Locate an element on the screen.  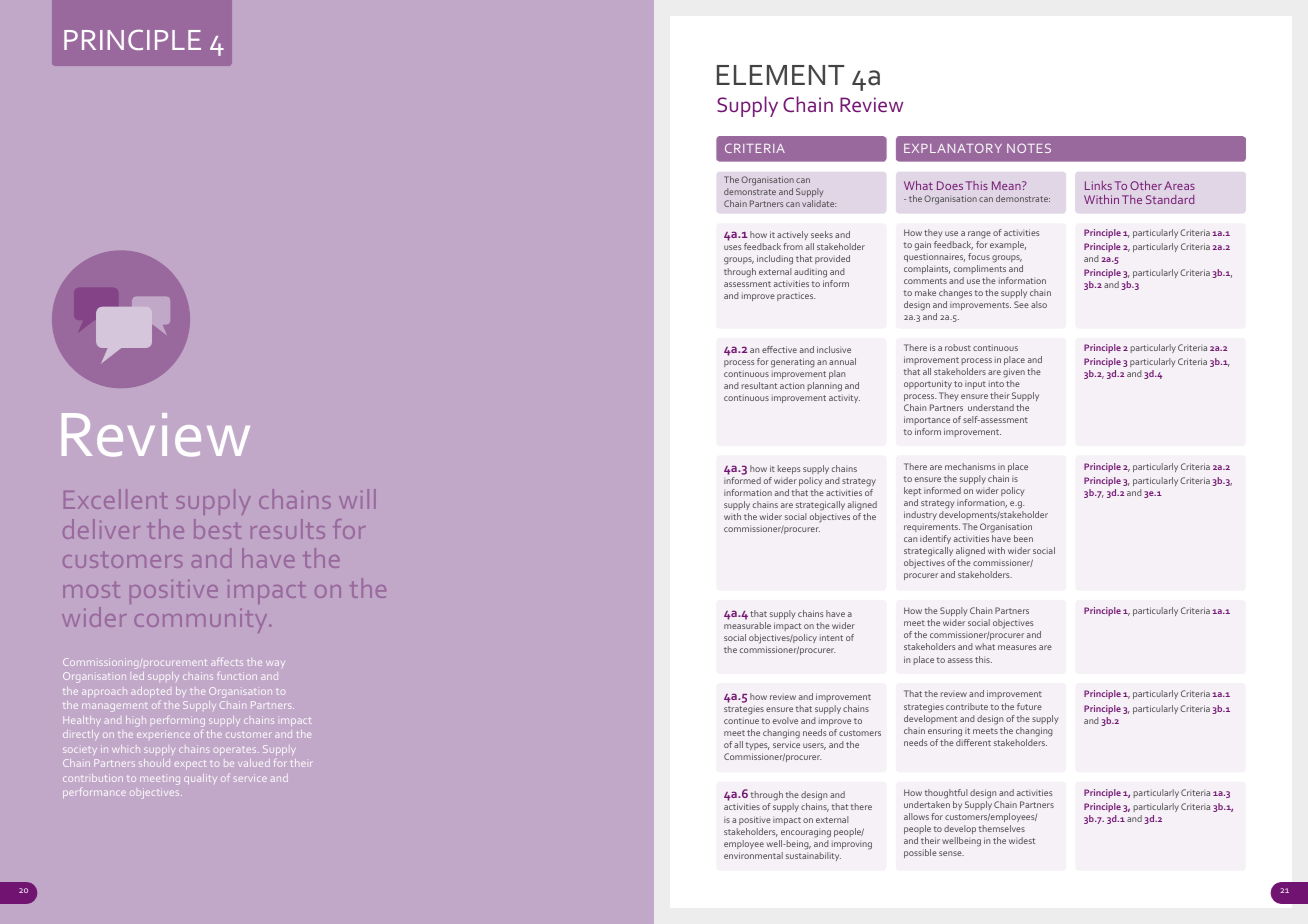
measurable is located at coordinates (747, 625).
